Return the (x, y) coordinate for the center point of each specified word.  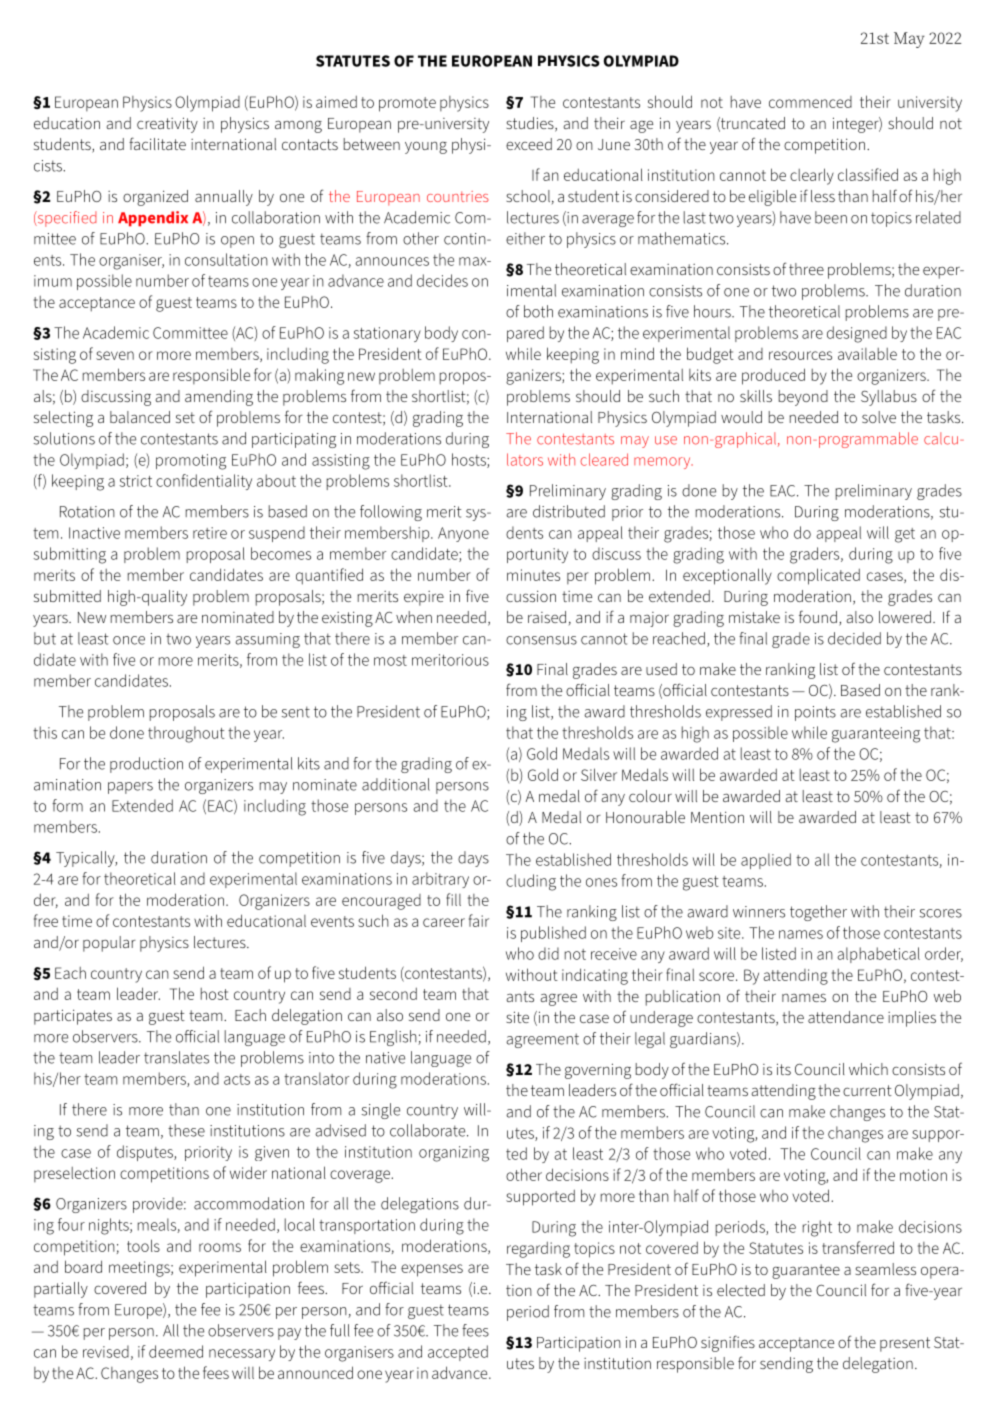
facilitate (157, 143)
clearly (812, 176)
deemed (176, 1351)
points (815, 713)
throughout (186, 734)
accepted (458, 1353)
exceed (529, 144)
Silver (599, 774)
